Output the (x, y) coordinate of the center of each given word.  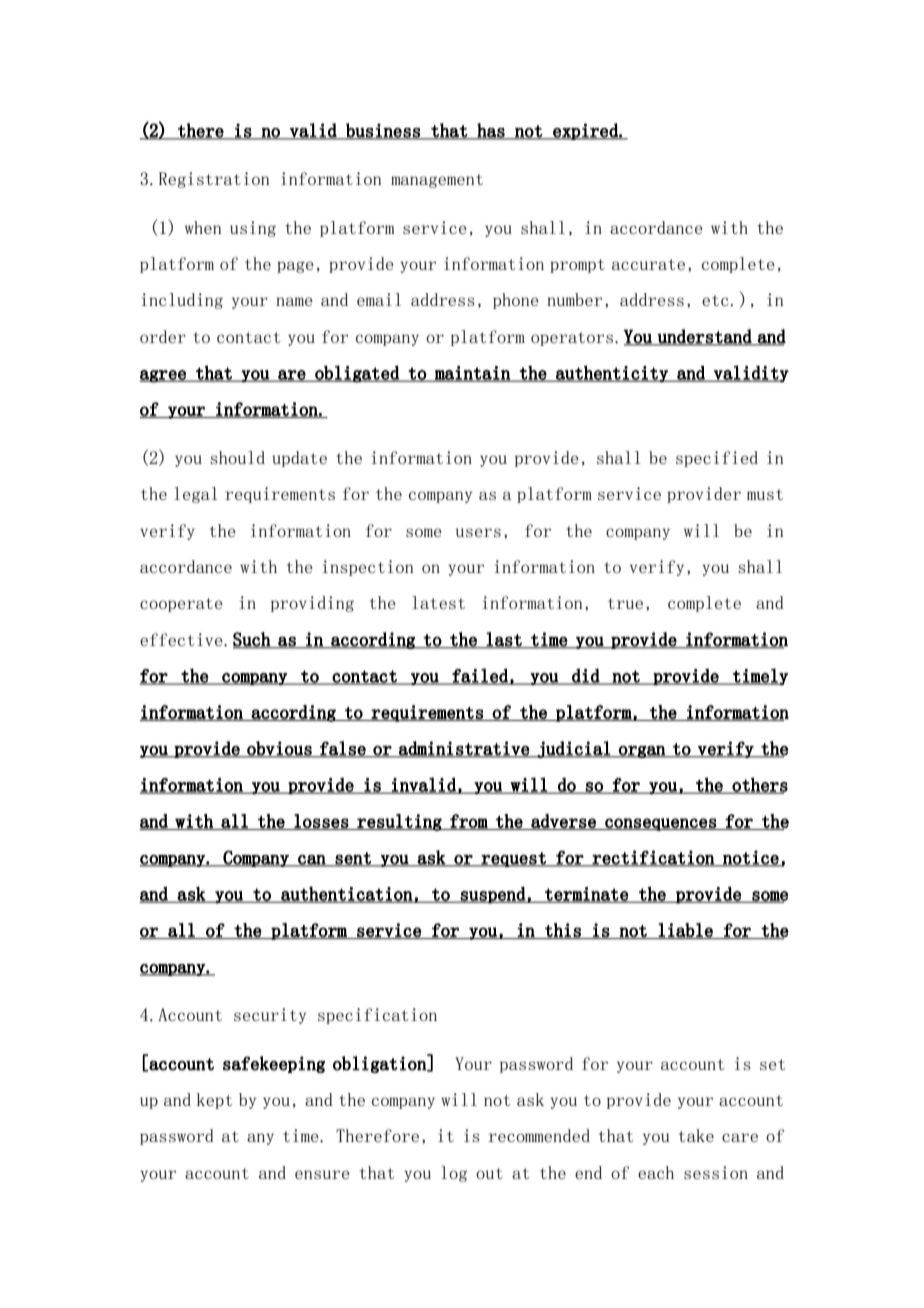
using (253, 229)
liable (686, 931)
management (437, 181)
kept (214, 1101)
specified (717, 459)
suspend (493, 895)
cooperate (181, 605)
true (625, 603)
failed (480, 676)
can (312, 860)
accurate (648, 264)
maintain (472, 374)
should (237, 457)
